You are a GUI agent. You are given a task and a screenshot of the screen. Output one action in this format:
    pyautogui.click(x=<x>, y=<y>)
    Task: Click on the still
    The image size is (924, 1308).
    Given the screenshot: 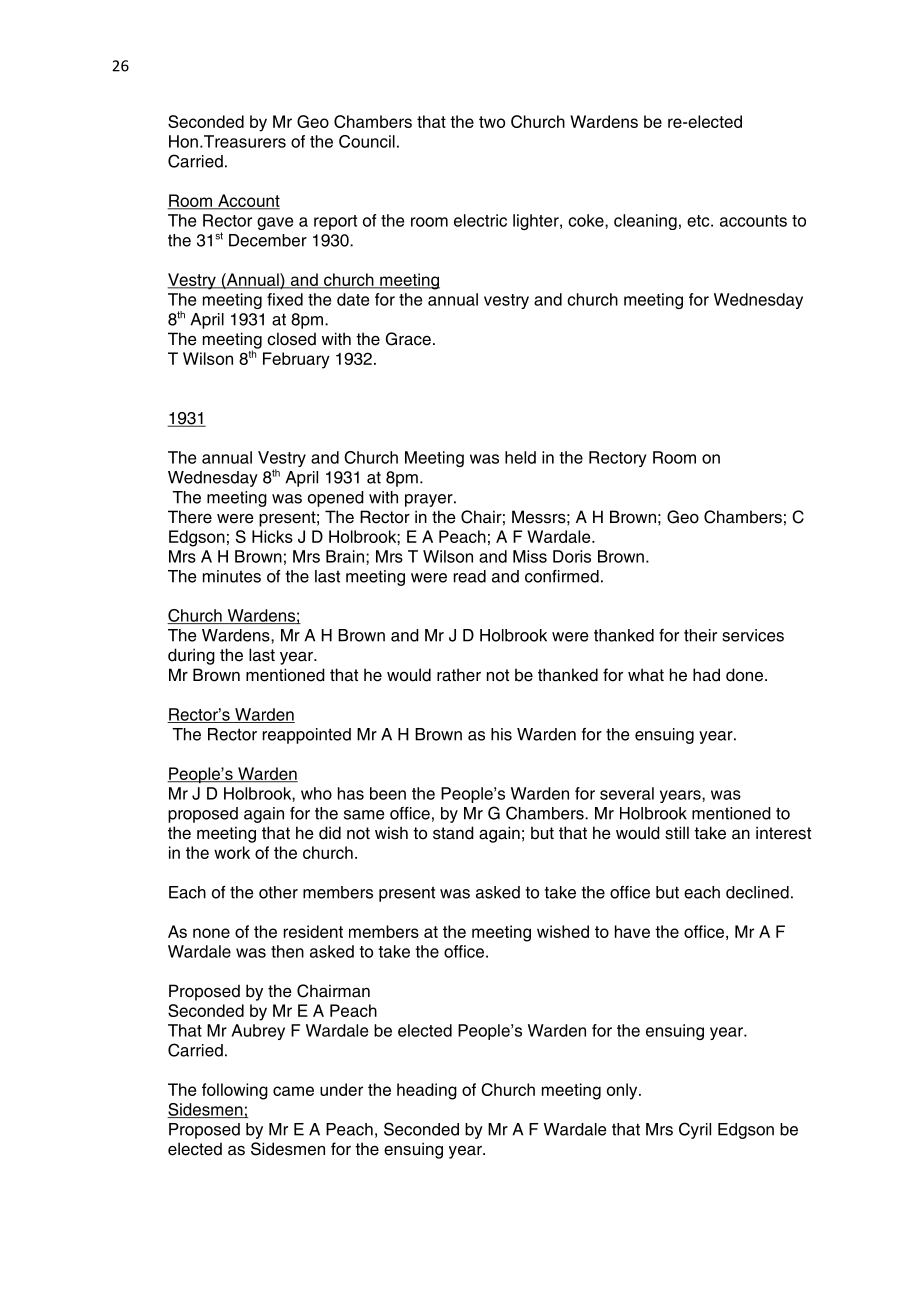 What is the action you would take?
    pyautogui.click(x=677, y=833)
